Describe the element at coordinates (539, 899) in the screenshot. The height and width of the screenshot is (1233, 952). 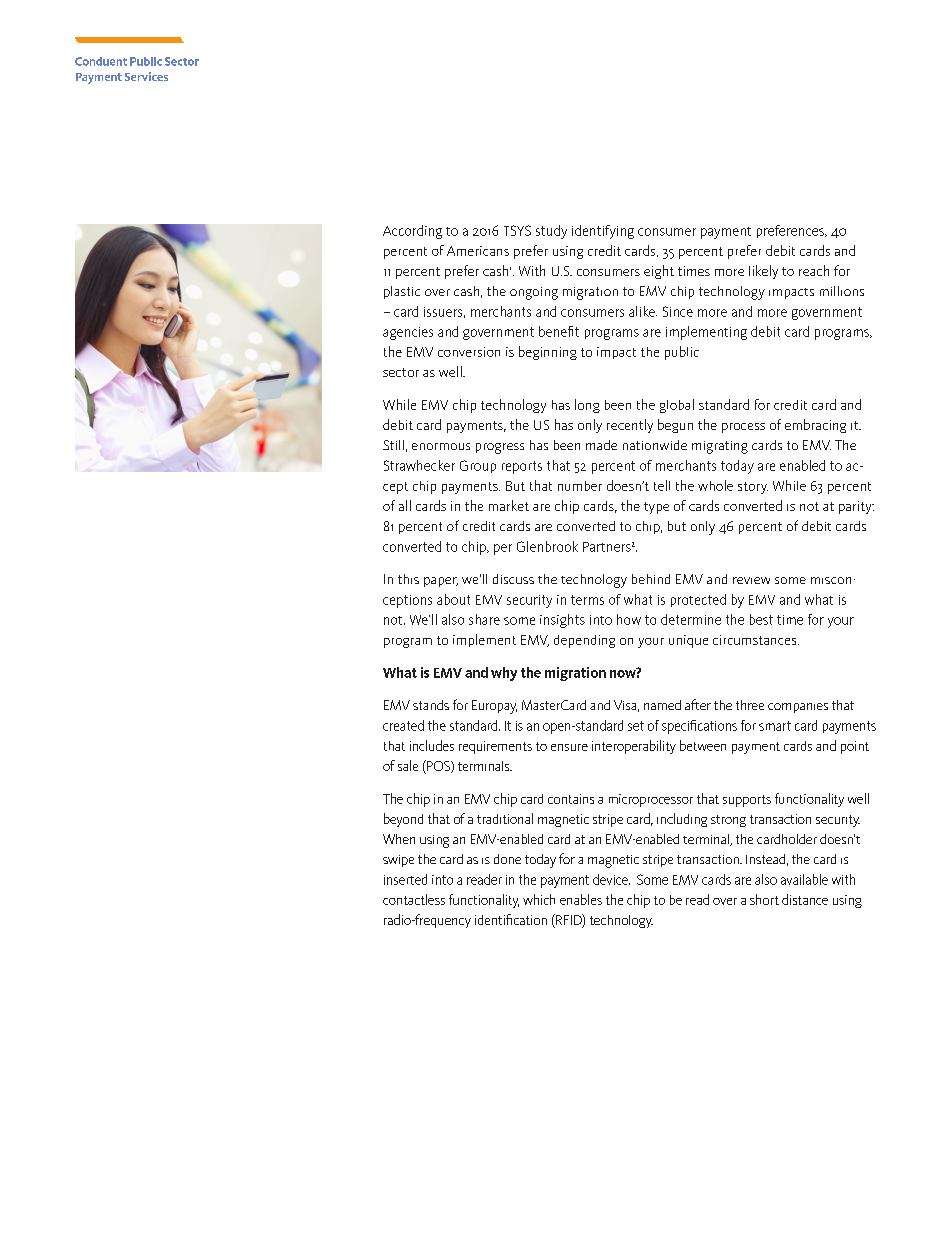
I see `which` at that location.
